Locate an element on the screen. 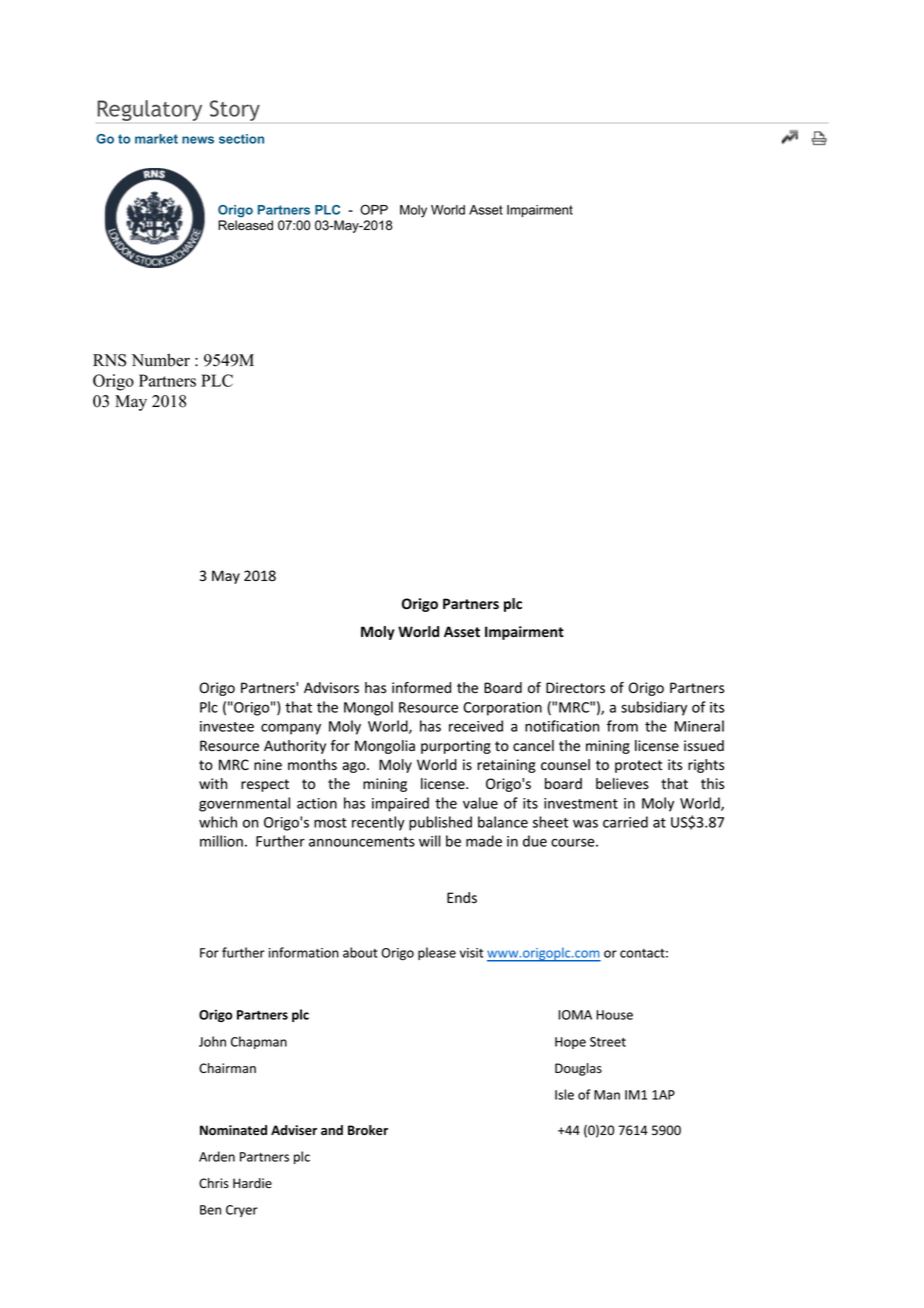  company is located at coordinates (291, 729).
